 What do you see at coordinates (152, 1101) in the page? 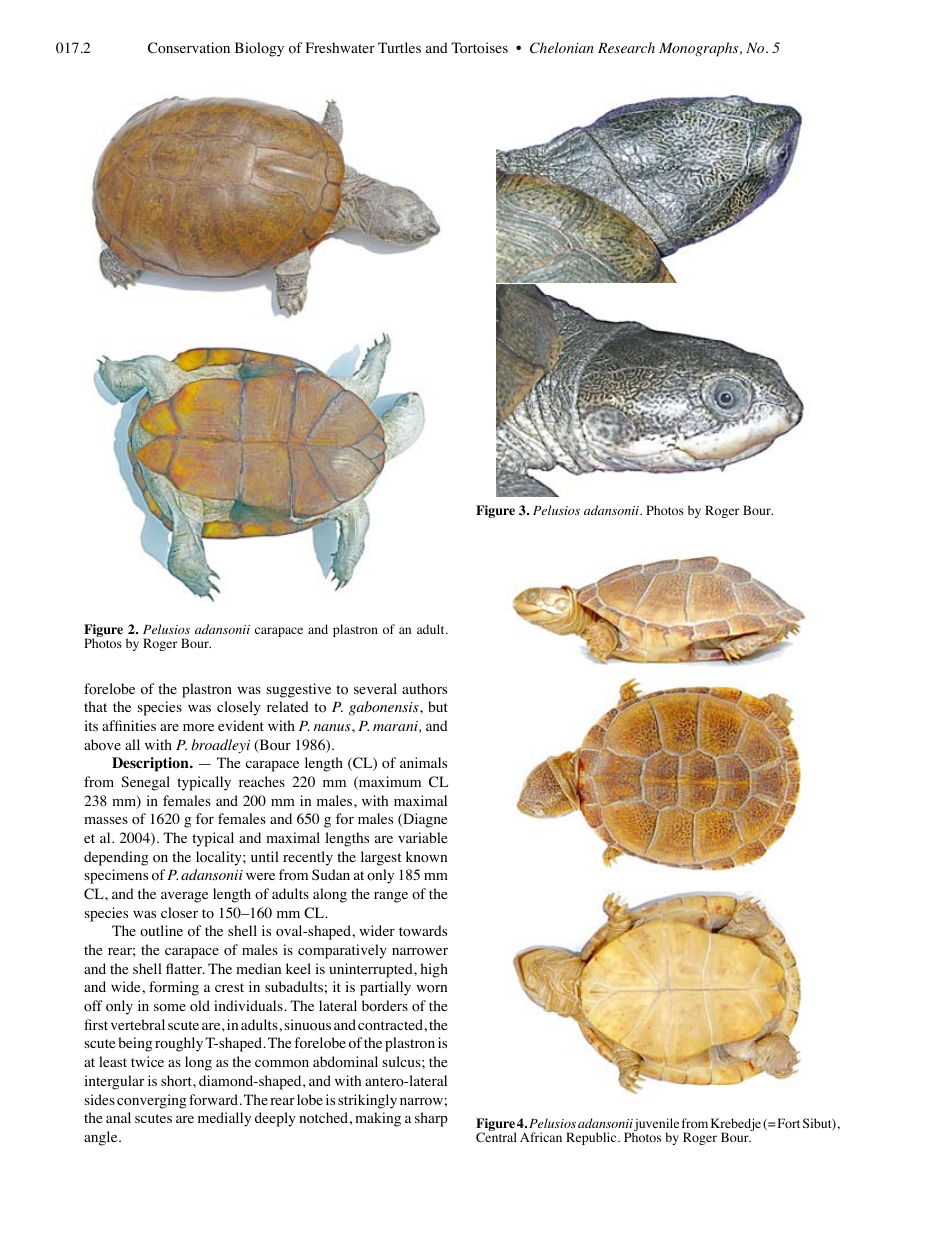
I see `converging` at bounding box center [152, 1101].
